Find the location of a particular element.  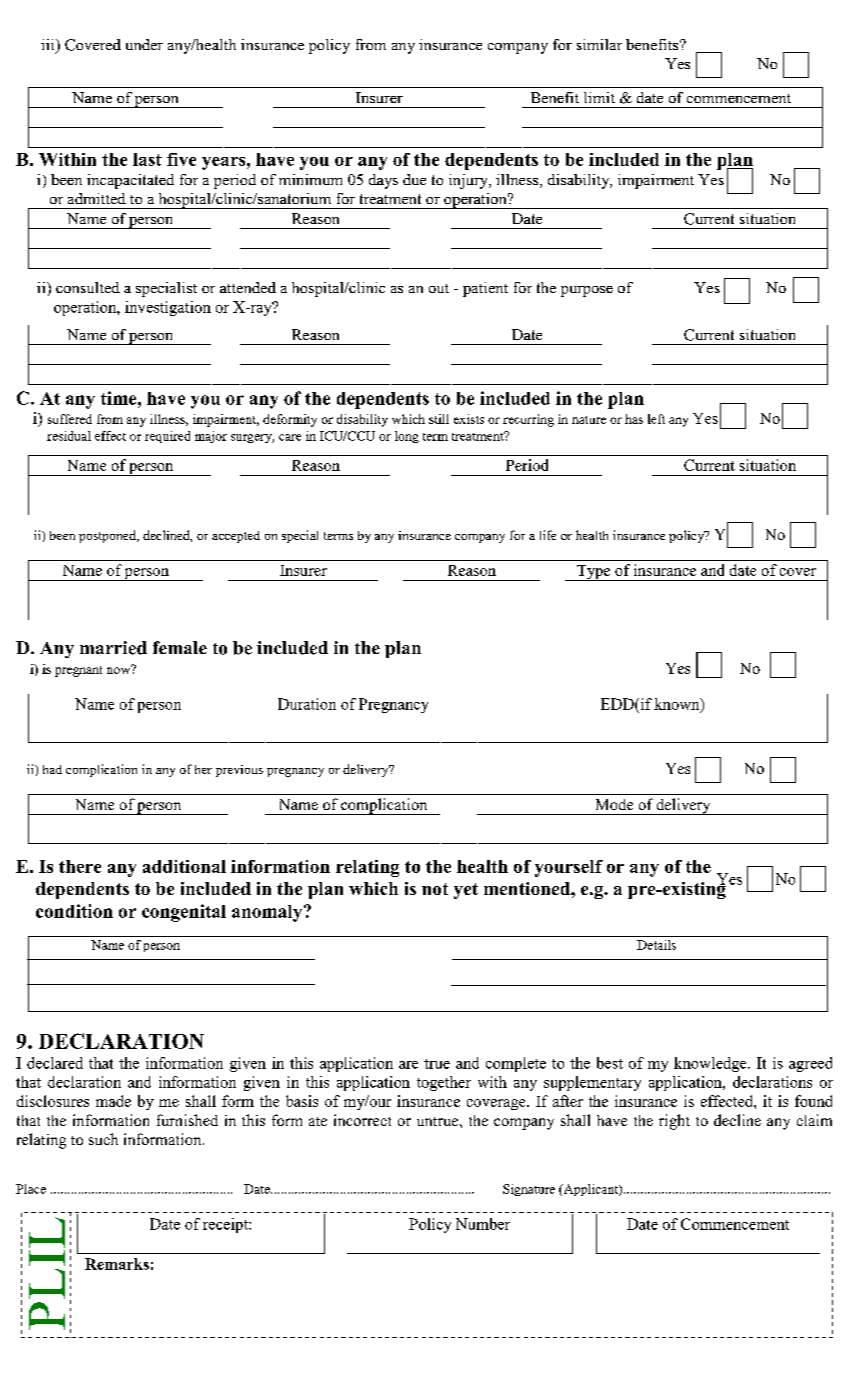

Number is located at coordinates (483, 1224).
